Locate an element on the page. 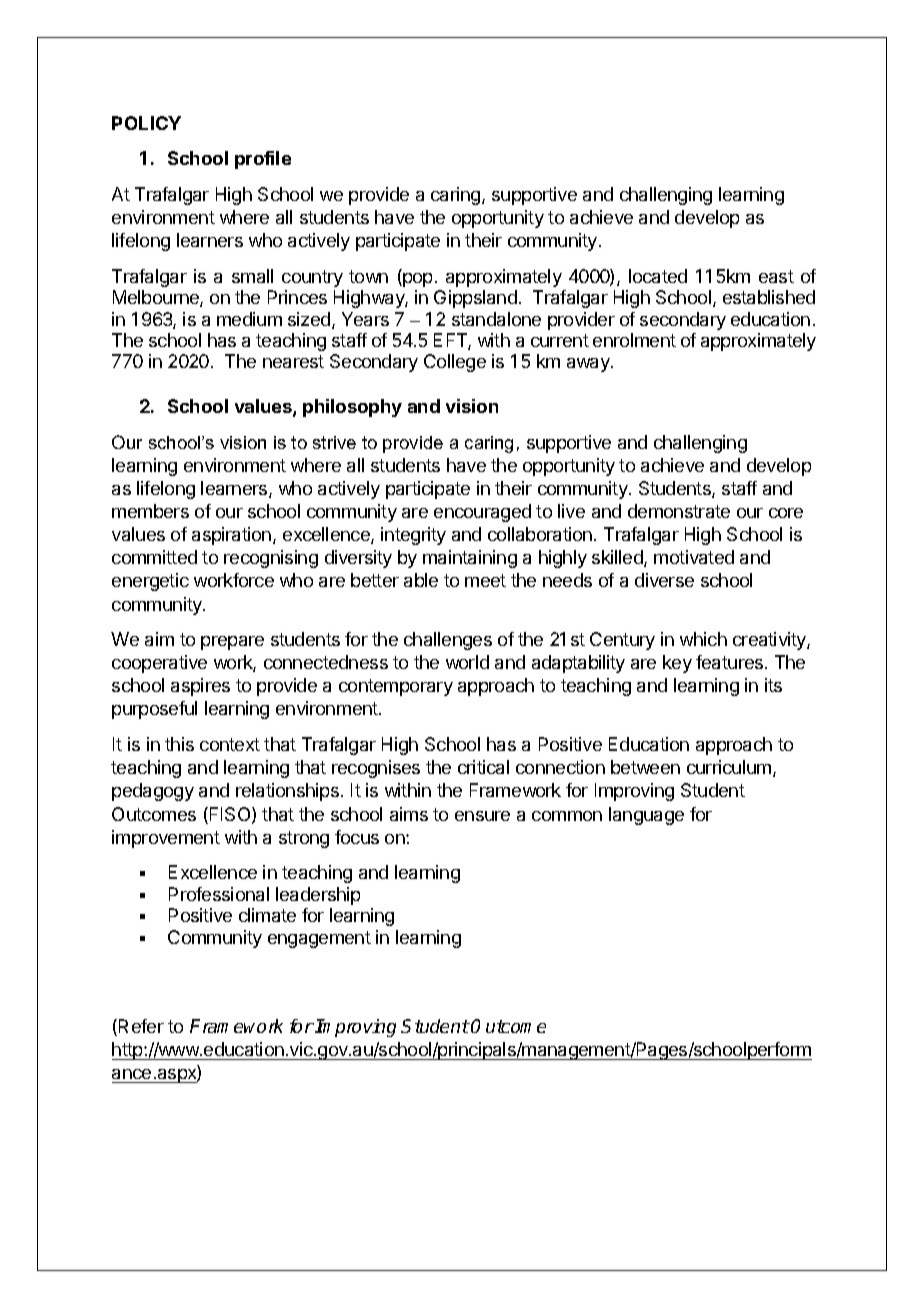  engagement is located at coordinates (319, 939).
